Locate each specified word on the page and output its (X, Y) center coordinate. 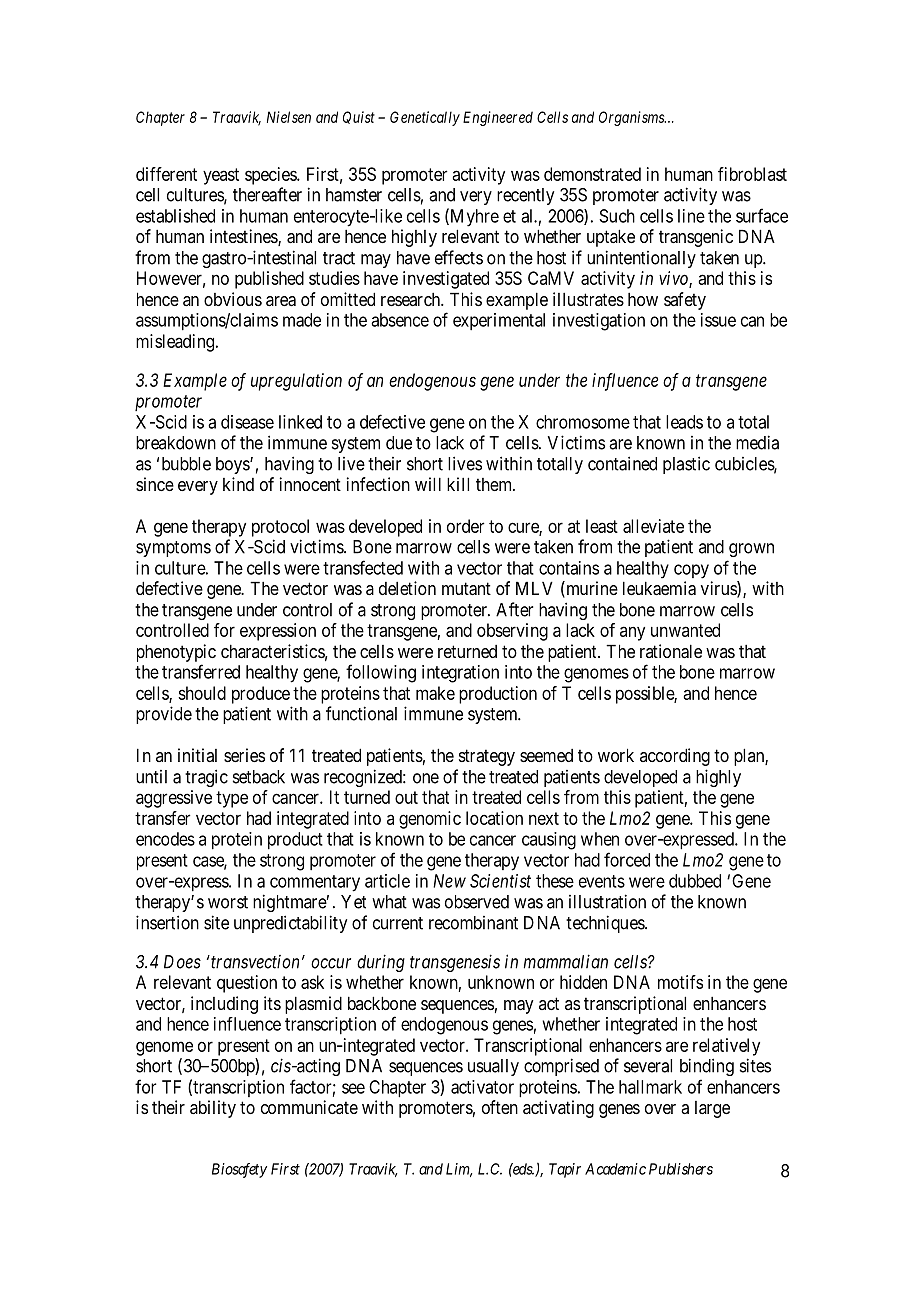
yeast (221, 176)
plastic (686, 465)
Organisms (632, 118)
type (232, 799)
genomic (430, 820)
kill (458, 484)
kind (238, 484)
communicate (309, 1107)
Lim (459, 1170)
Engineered (498, 118)
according (675, 757)
